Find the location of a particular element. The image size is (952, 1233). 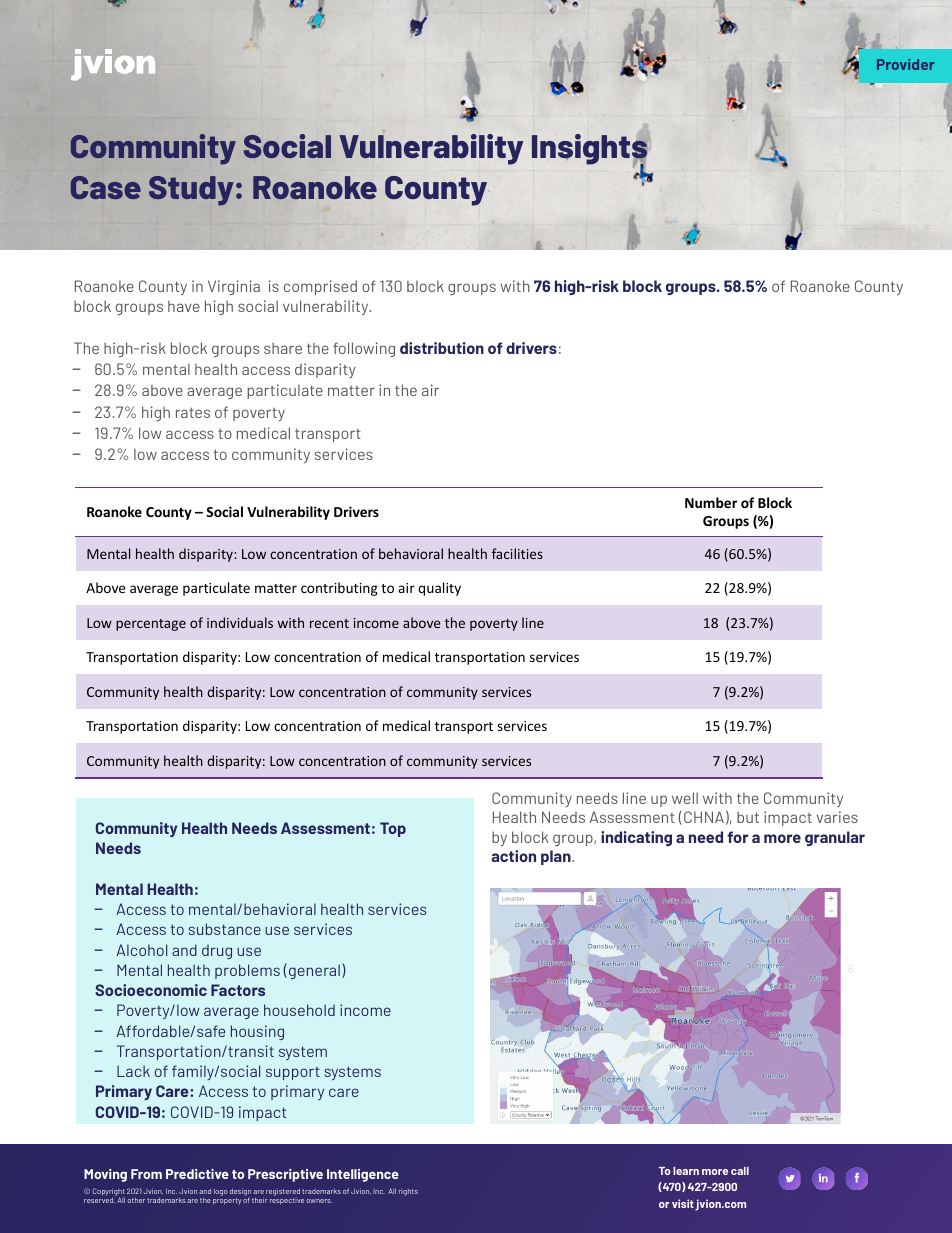

Predictive is located at coordinates (197, 1174).
